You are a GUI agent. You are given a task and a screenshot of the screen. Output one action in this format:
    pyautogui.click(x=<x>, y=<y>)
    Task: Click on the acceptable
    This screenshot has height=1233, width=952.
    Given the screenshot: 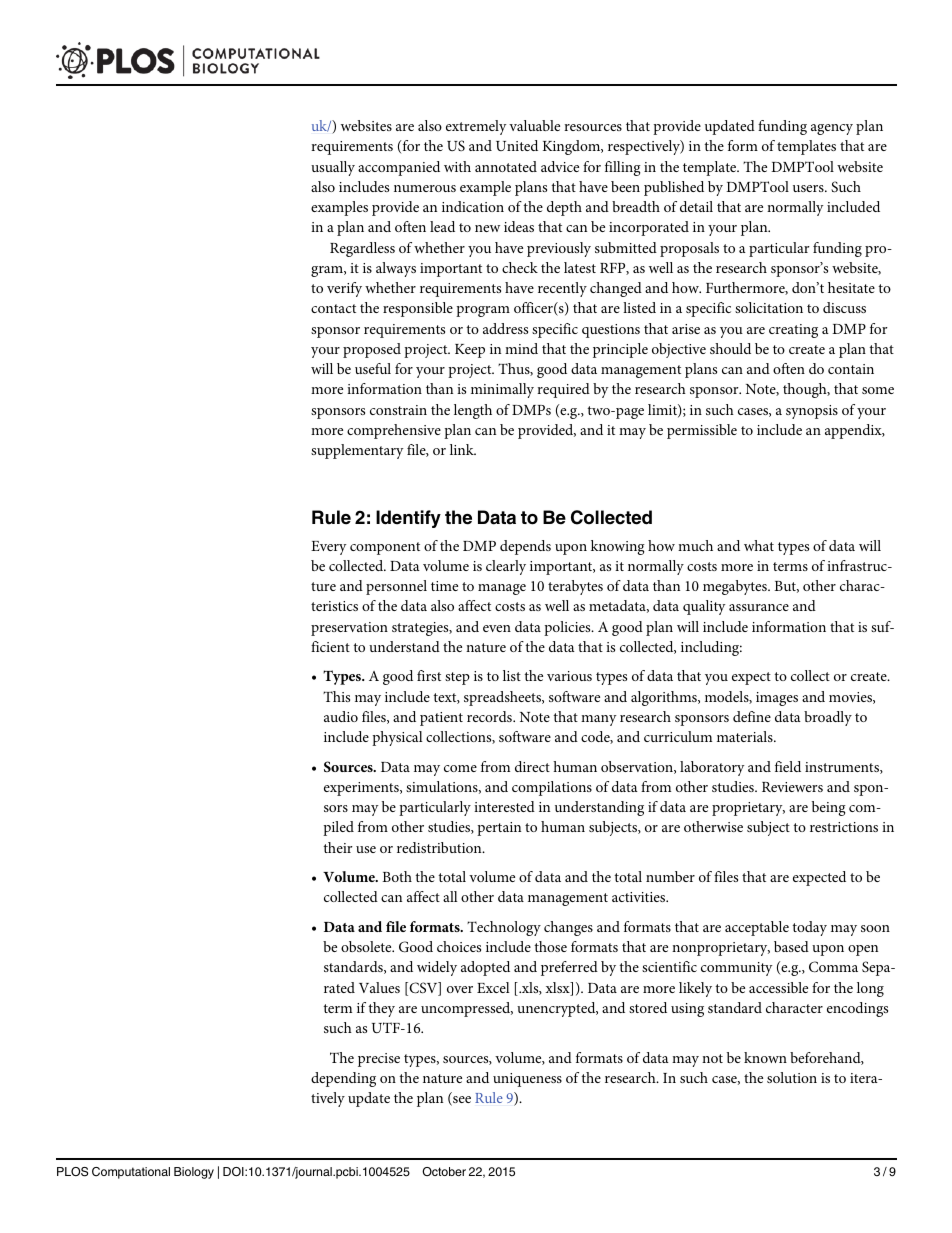 What is the action you would take?
    pyautogui.click(x=757, y=928)
